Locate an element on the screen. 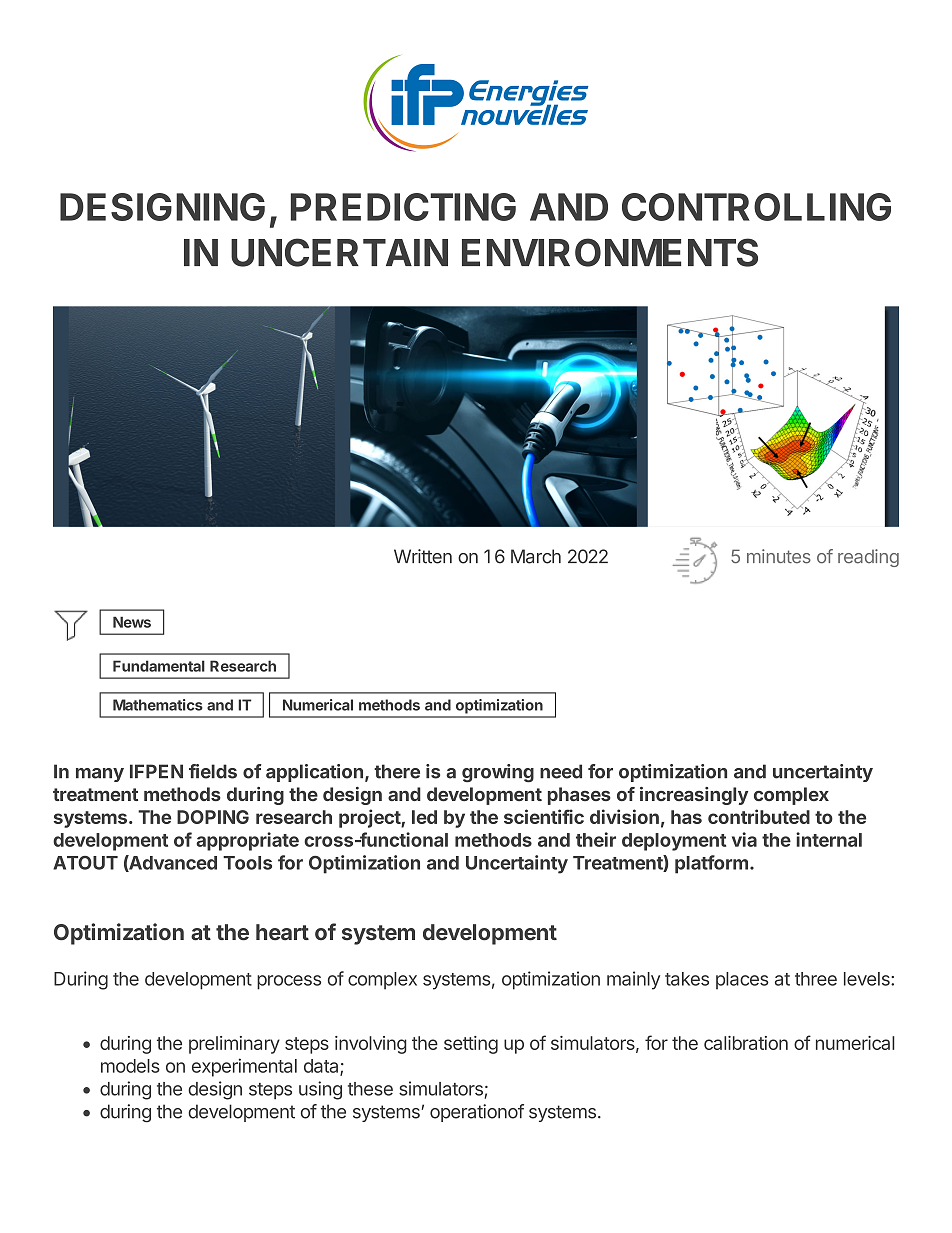 This screenshot has height=1233, width=952. March is located at coordinates (536, 556).
